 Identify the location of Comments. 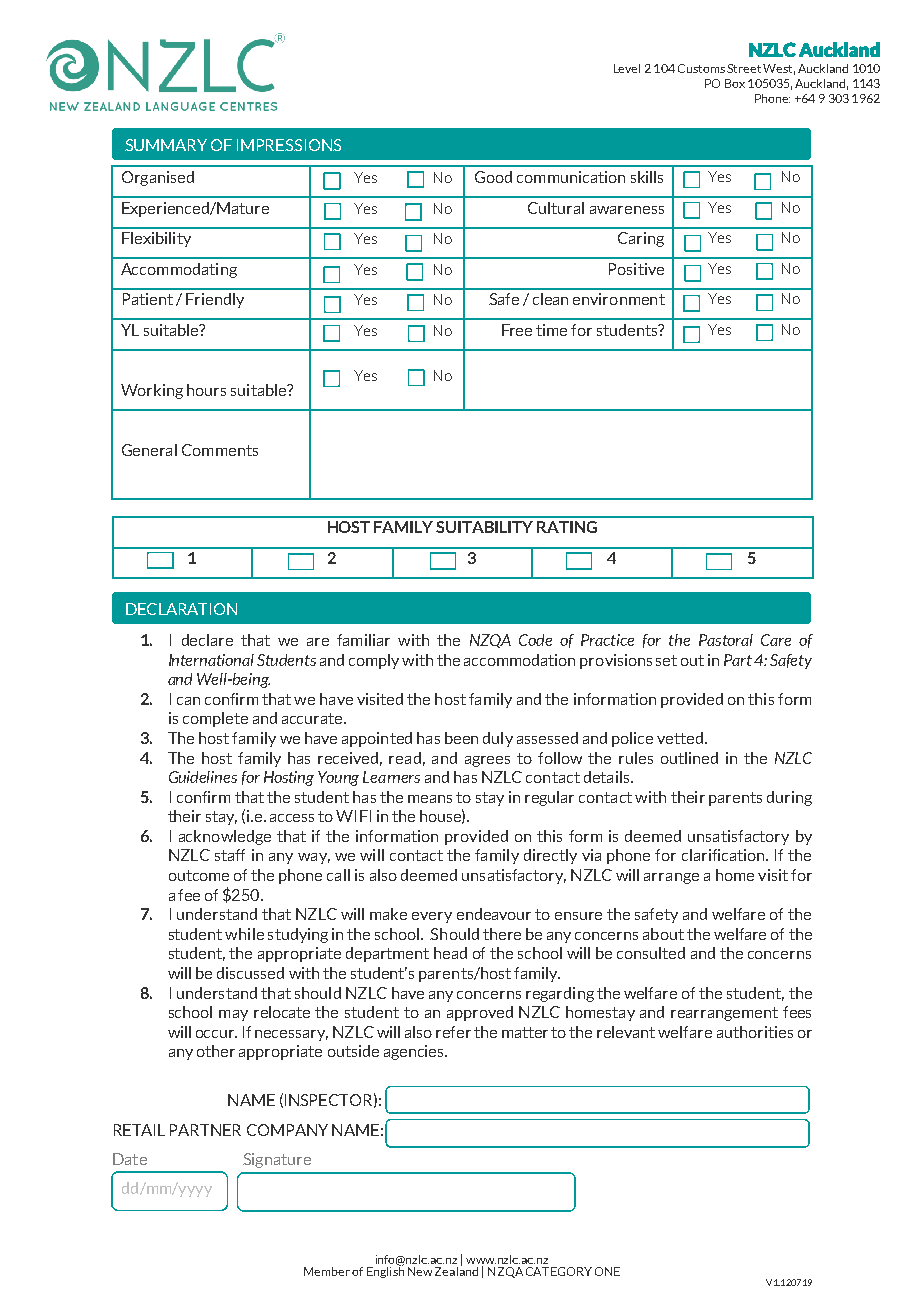
(220, 450).
